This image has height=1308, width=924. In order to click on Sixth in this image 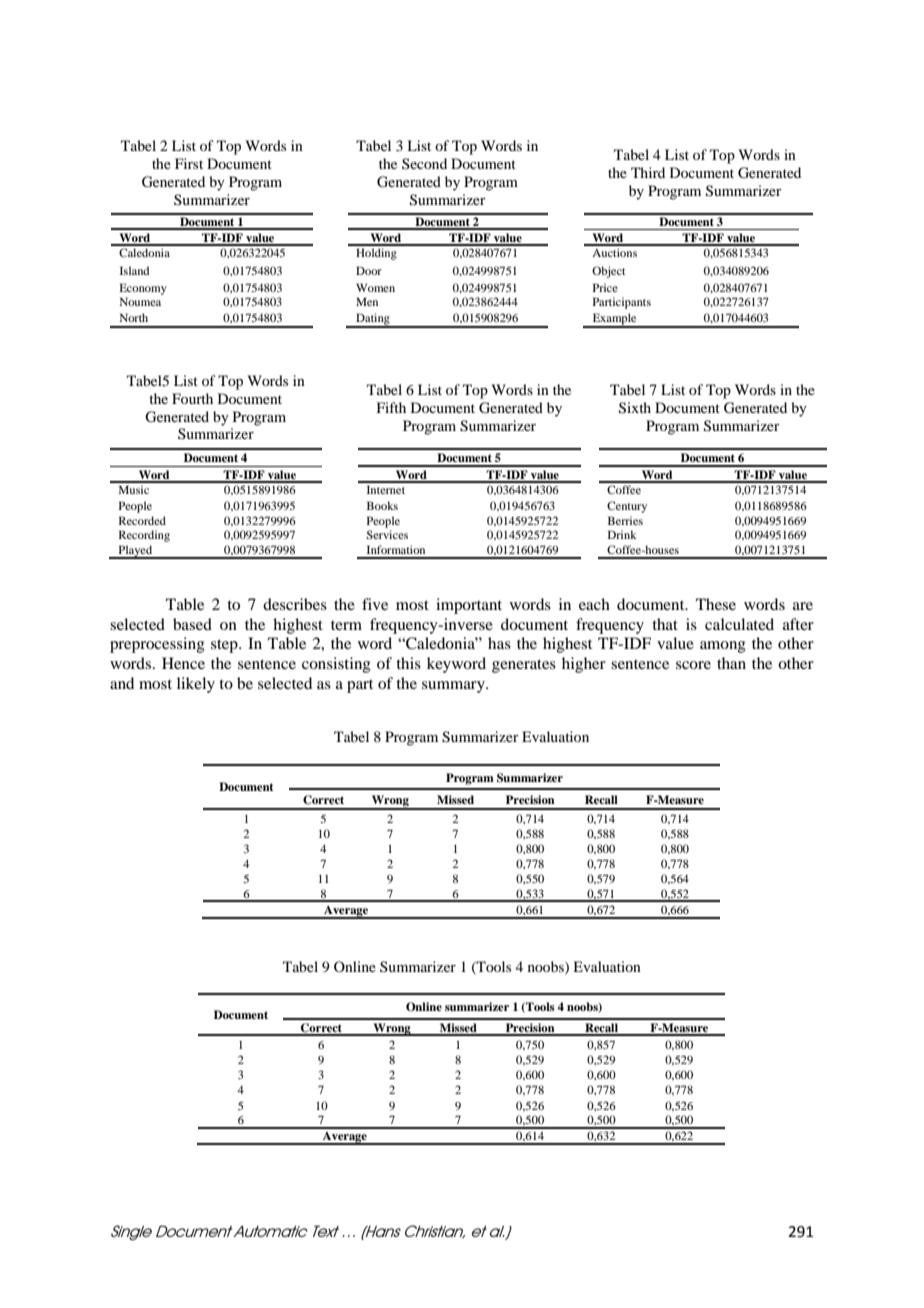, I will do `click(635, 408)`.
